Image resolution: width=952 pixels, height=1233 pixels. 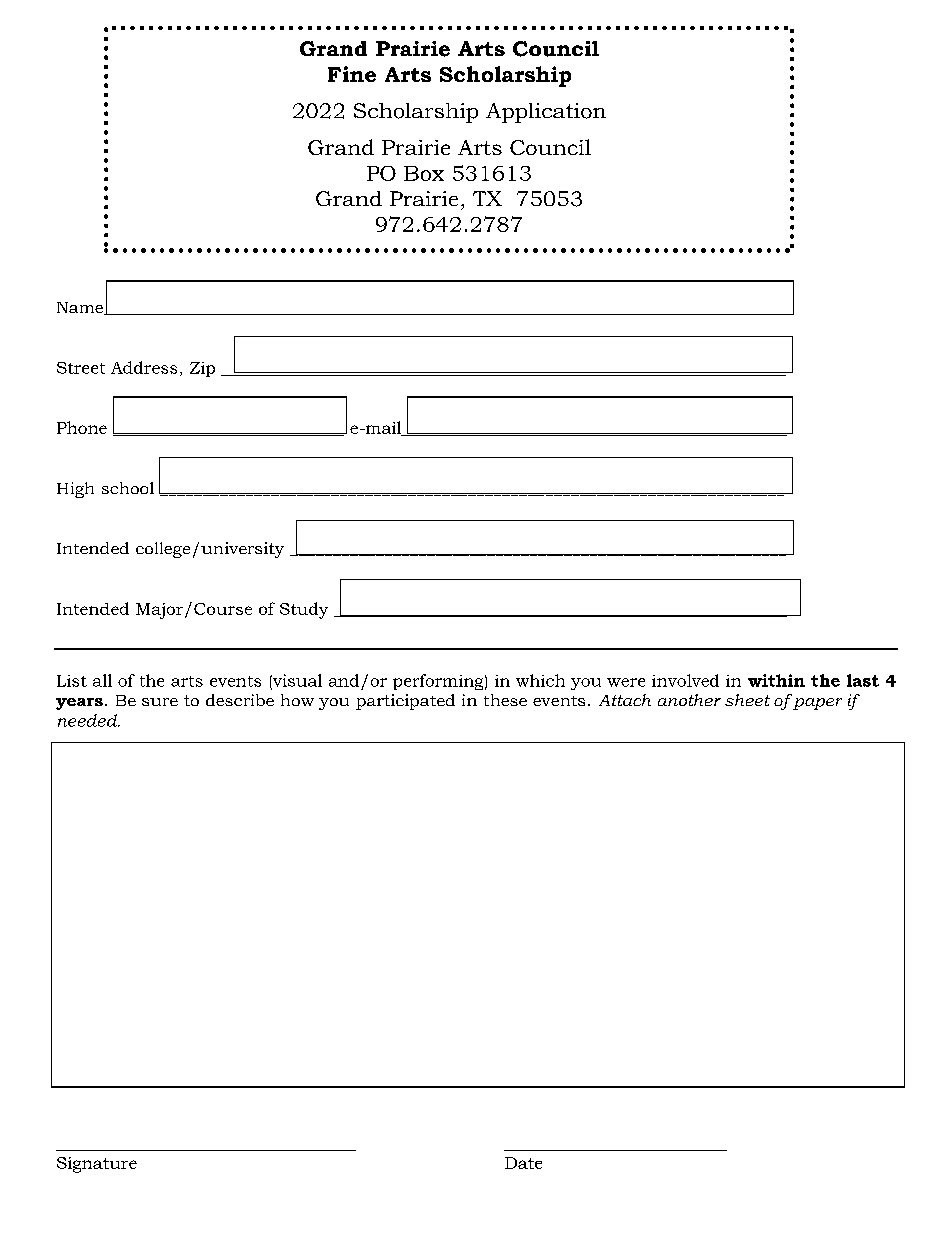 What do you see at coordinates (160, 702) in the screenshot?
I see `sure` at bounding box center [160, 702].
